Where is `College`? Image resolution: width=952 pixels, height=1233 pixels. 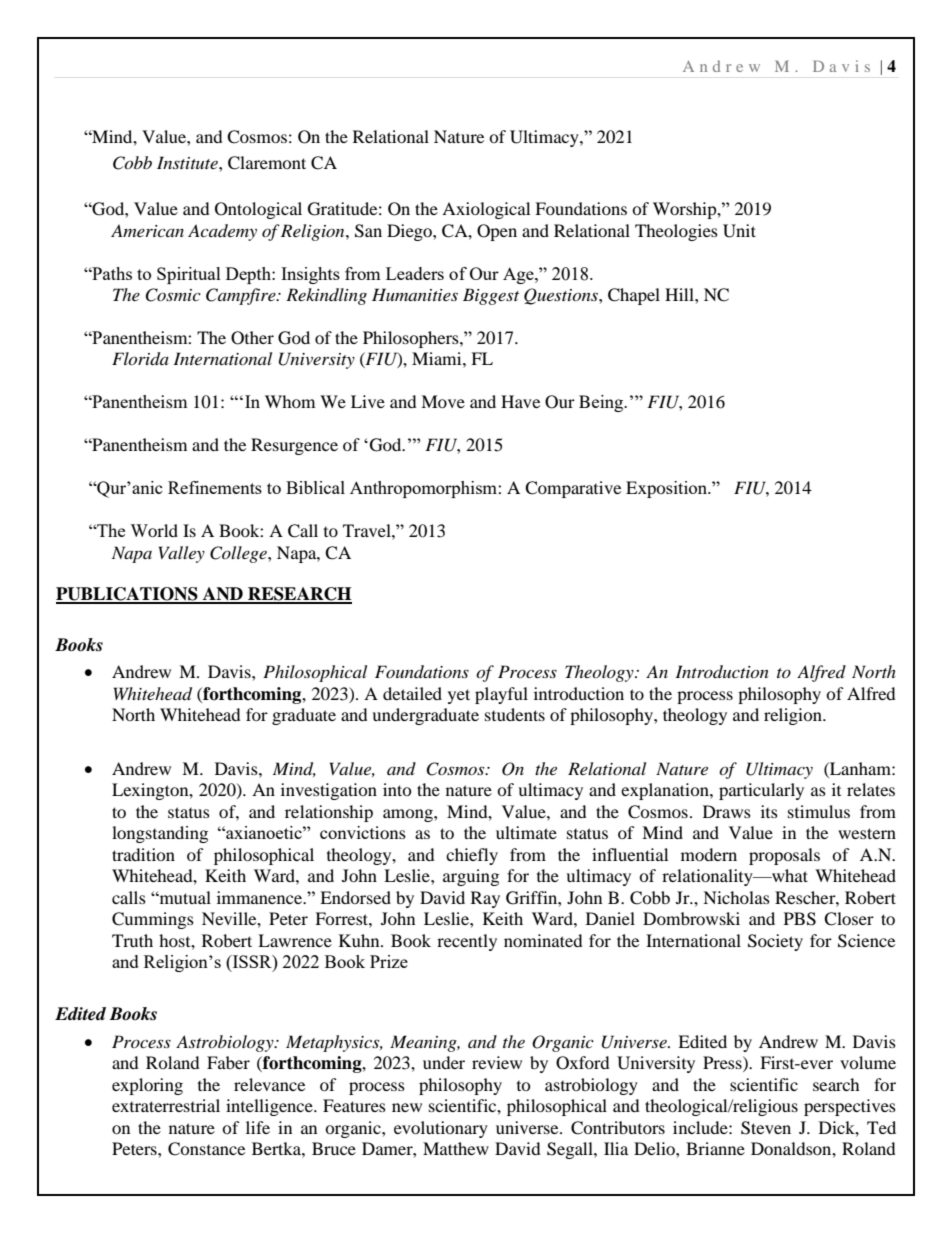
College is located at coordinates (239, 554).
